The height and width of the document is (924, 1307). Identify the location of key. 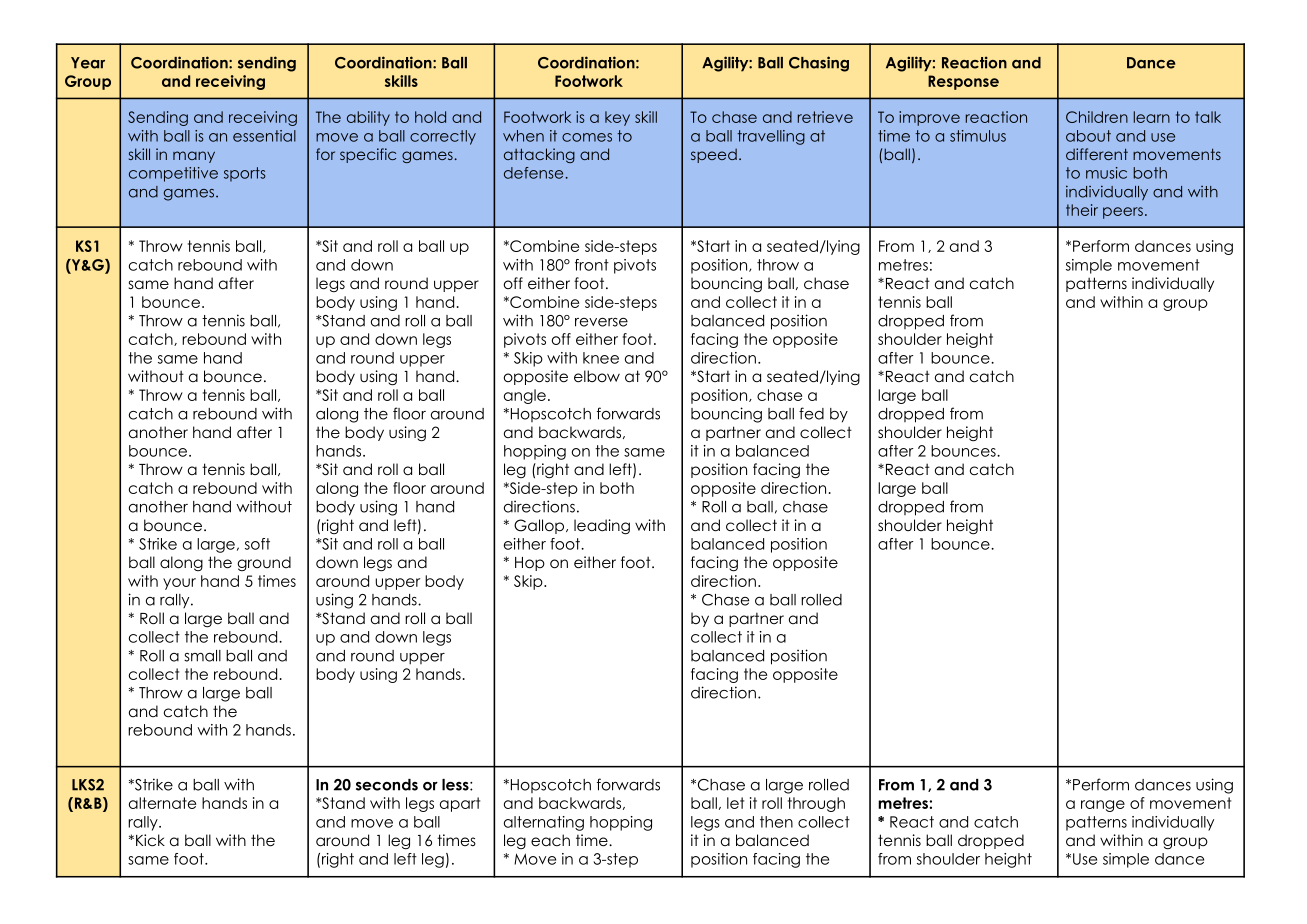
(617, 118).
